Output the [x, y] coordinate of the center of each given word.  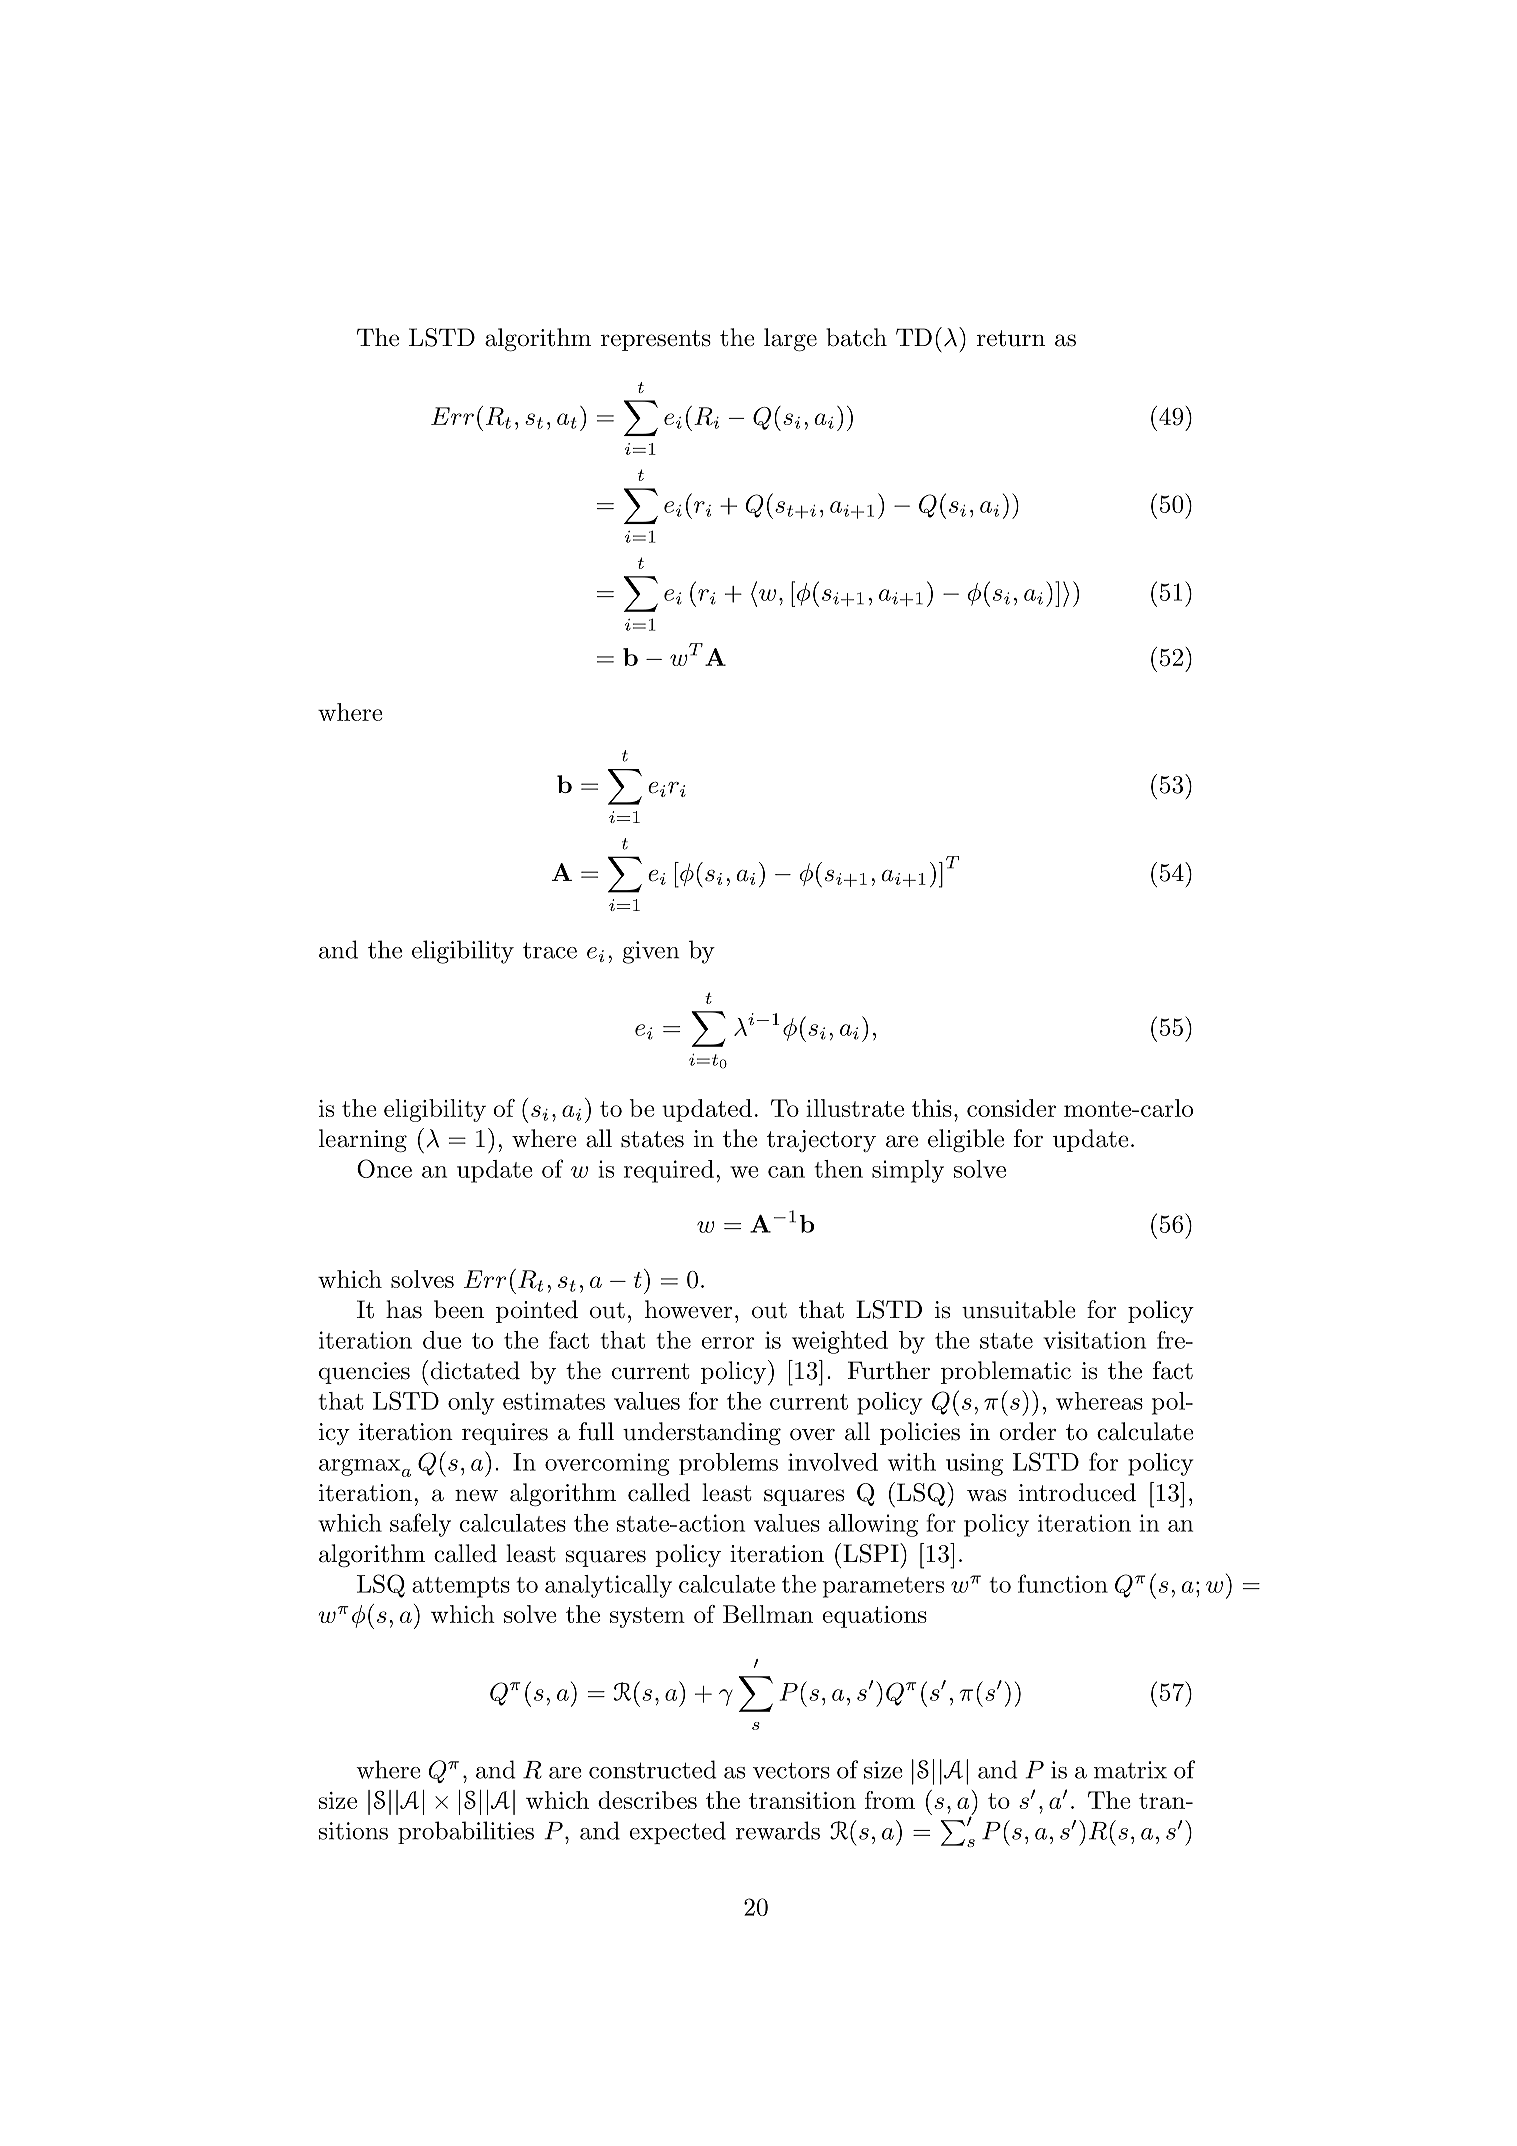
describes [647, 1800]
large [790, 340]
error [727, 1343]
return [1011, 338]
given [651, 952]
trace [550, 950]
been [459, 1309]
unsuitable [1019, 1309]
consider [1011, 1108]
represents [656, 340]
